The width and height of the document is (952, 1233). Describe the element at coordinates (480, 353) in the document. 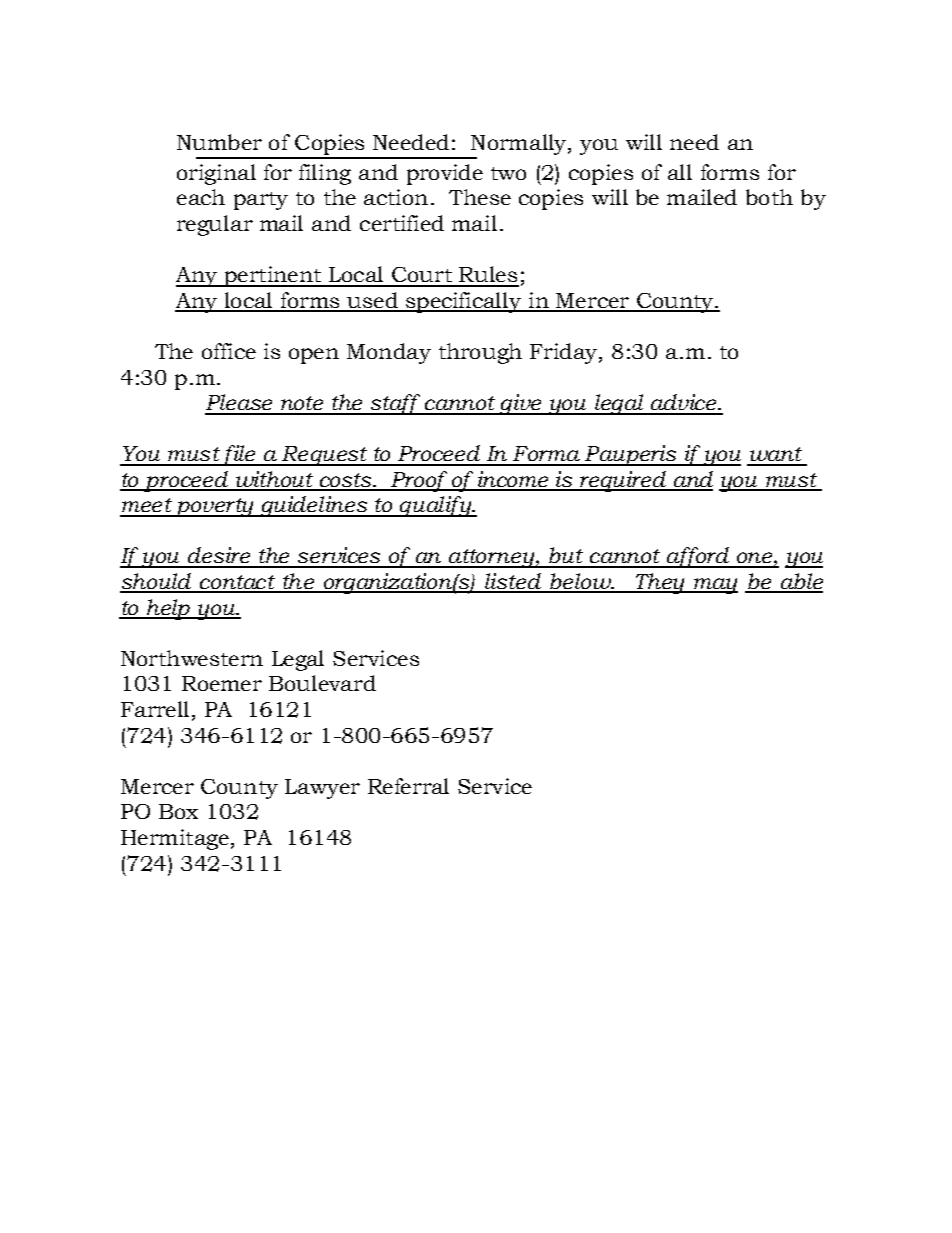

I see `through` at that location.
